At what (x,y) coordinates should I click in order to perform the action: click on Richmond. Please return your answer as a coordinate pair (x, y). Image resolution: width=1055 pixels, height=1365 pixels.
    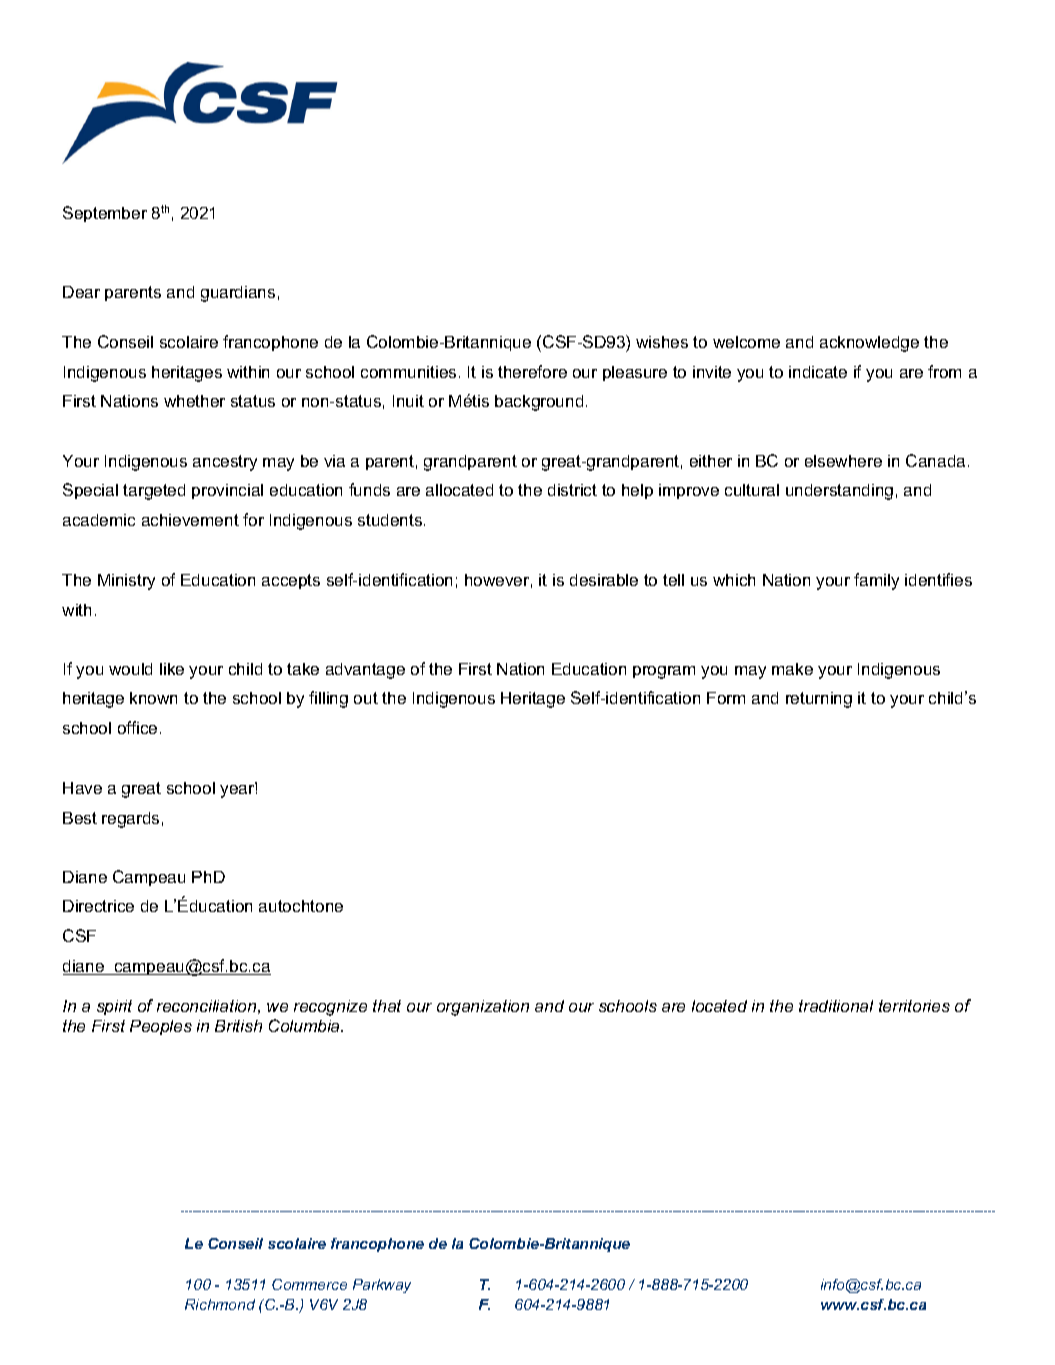
    Looking at the image, I should click on (220, 1304).
